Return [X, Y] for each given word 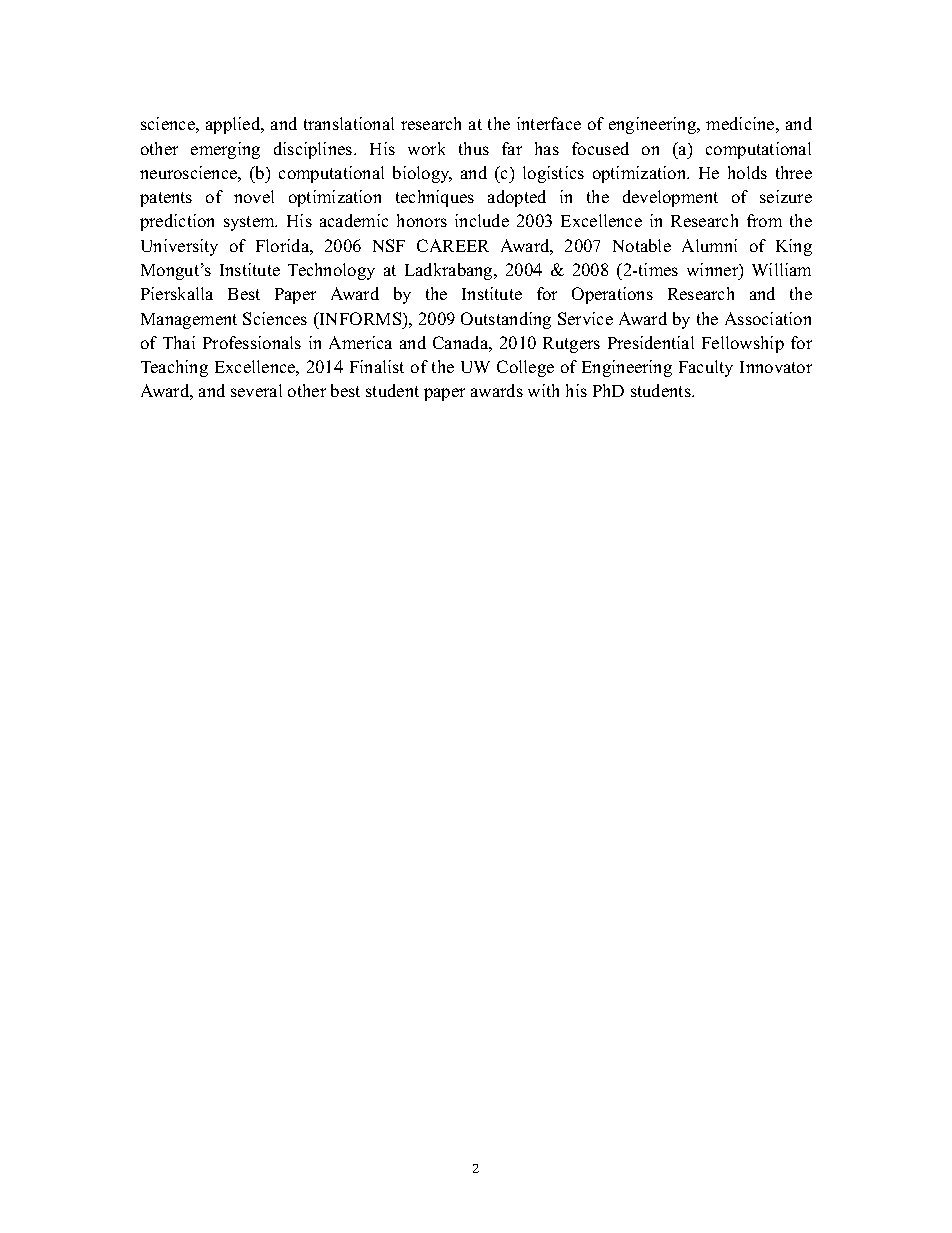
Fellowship [743, 344]
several [256, 390]
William [781, 269]
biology [422, 174]
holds [747, 172]
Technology [331, 271]
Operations [612, 295]
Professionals [252, 342]
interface [549, 123]
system [250, 223]
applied [234, 125]
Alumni [709, 245]
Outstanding [506, 320]
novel [254, 196]
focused [600, 148]
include [482, 220]
